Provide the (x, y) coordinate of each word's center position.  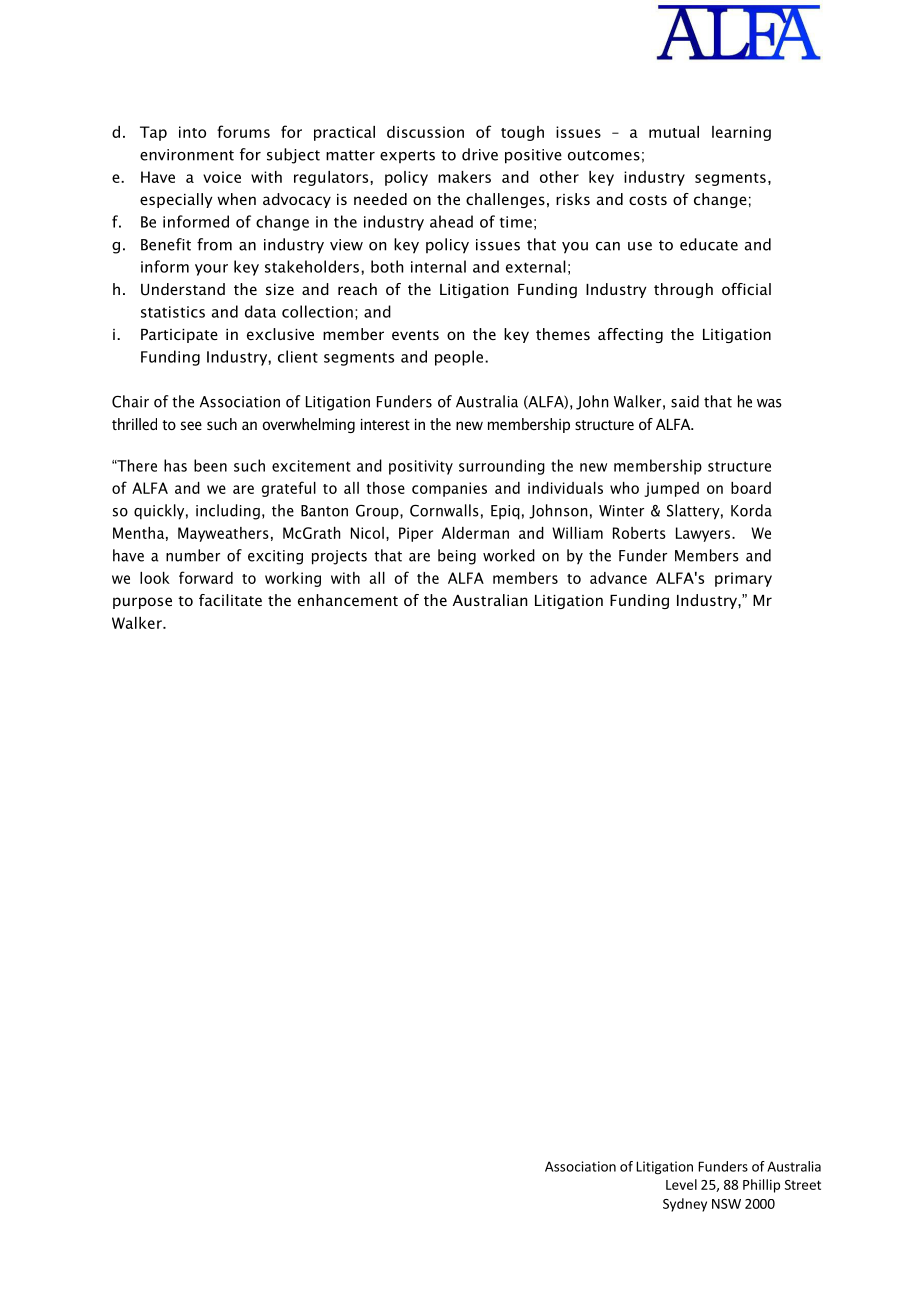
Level (681, 1184)
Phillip (761, 1186)
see (191, 425)
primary (743, 579)
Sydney (685, 1205)
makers (464, 177)
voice (222, 177)
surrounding (502, 467)
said (685, 401)
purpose (142, 603)
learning (741, 133)
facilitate (230, 600)
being (457, 557)
